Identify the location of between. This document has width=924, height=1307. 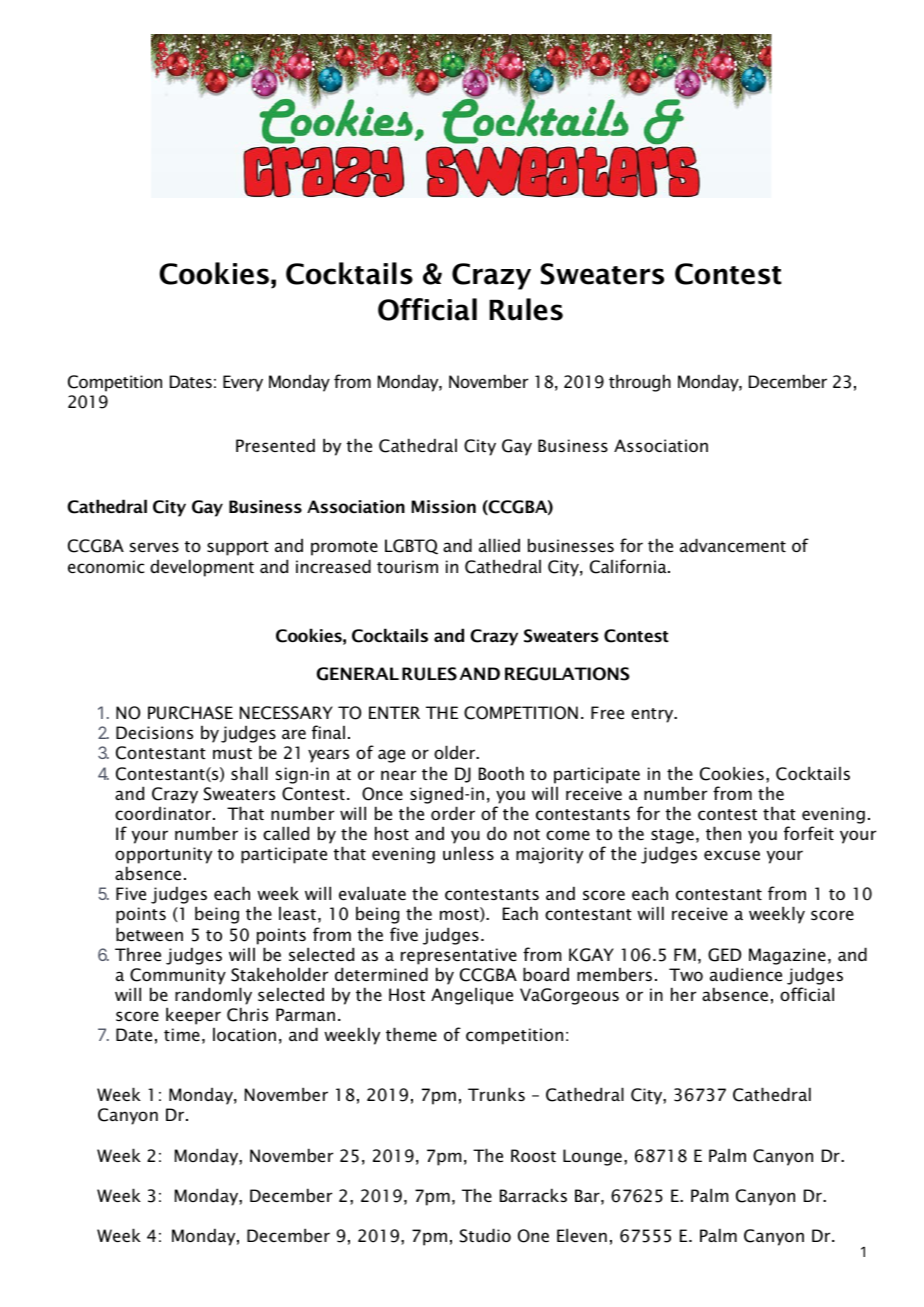
(149, 934).
